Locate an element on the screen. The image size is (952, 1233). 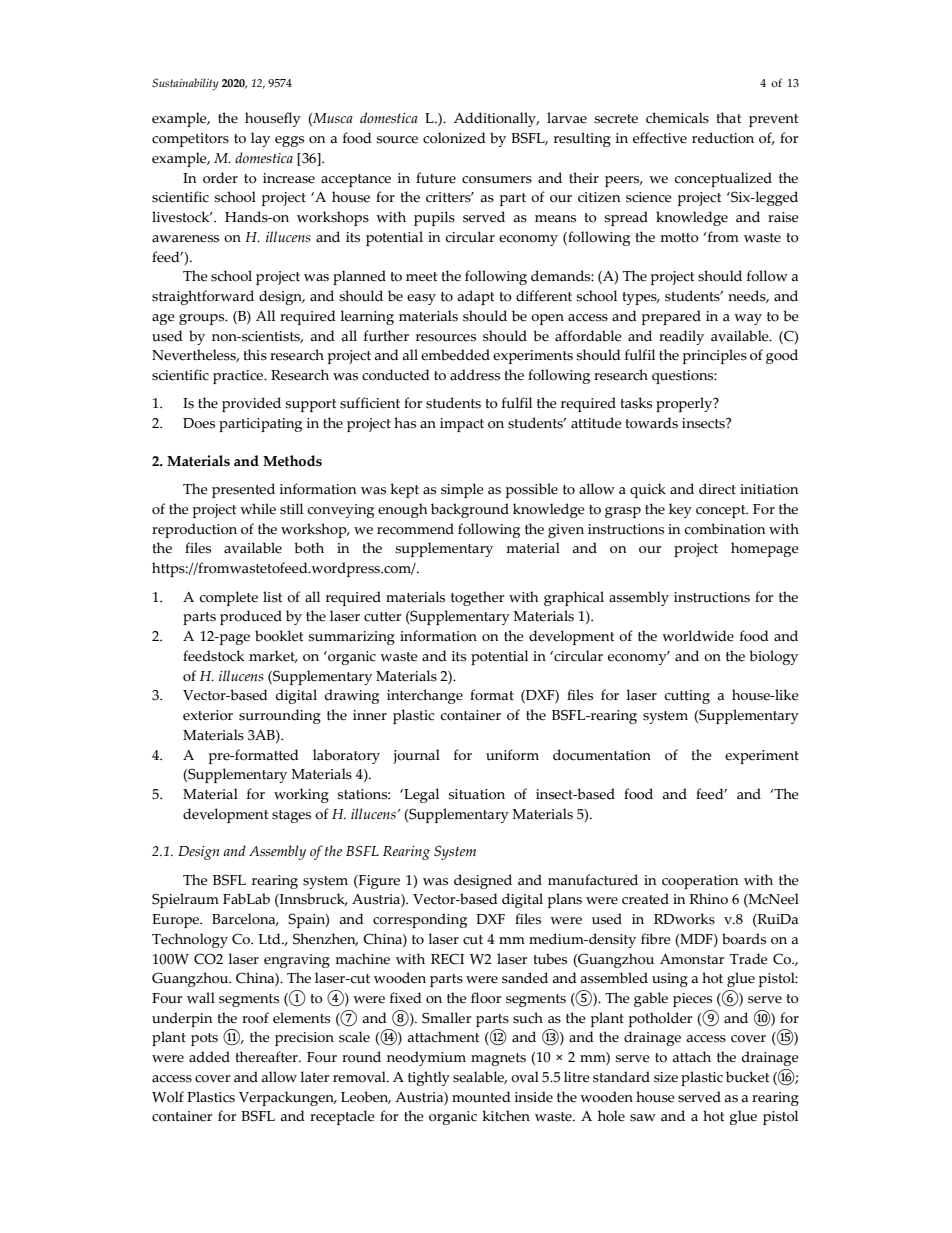
mounted is located at coordinates (481, 1097).
